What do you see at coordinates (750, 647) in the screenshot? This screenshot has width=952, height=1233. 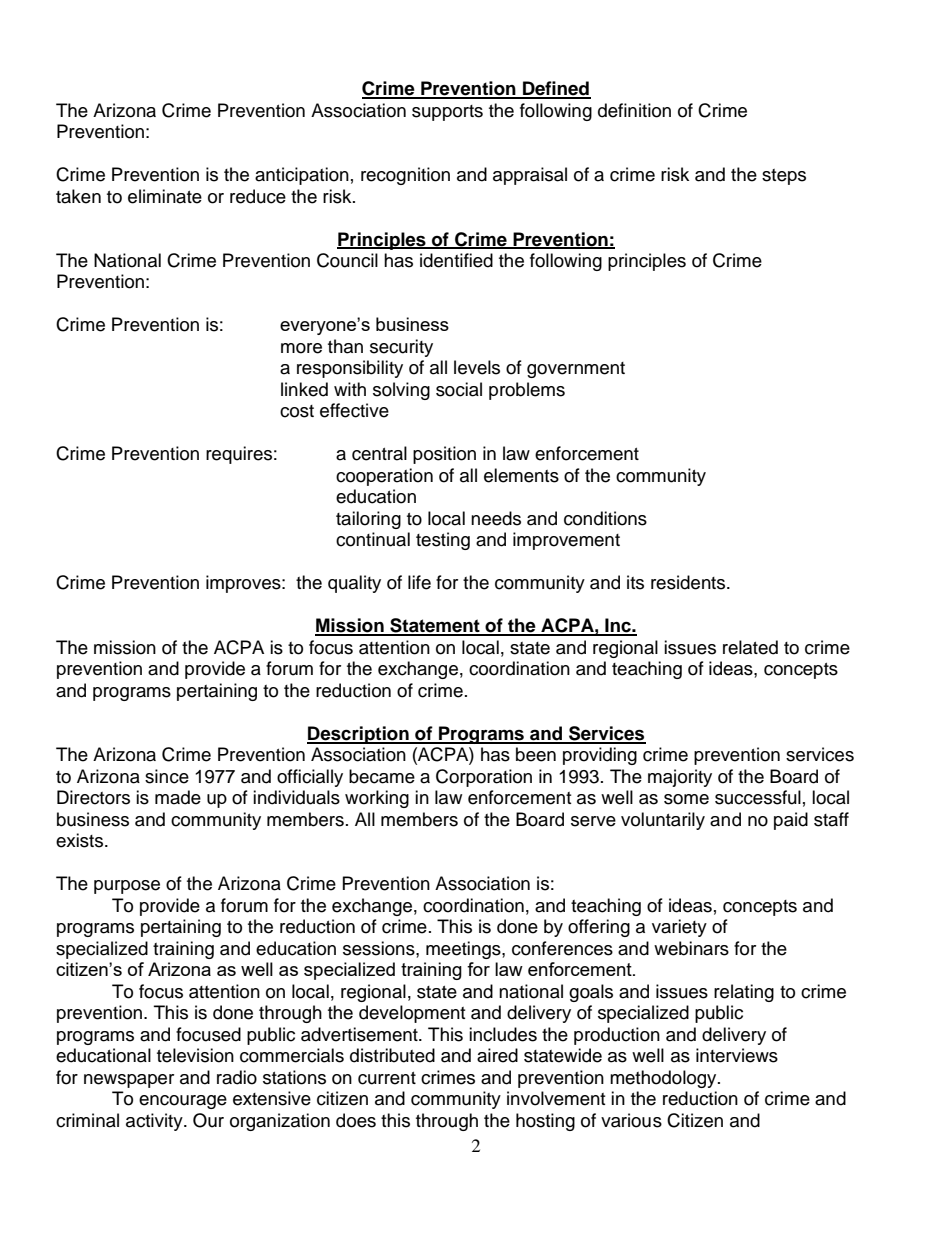 I see `related` at bounding box center [750, 647].
